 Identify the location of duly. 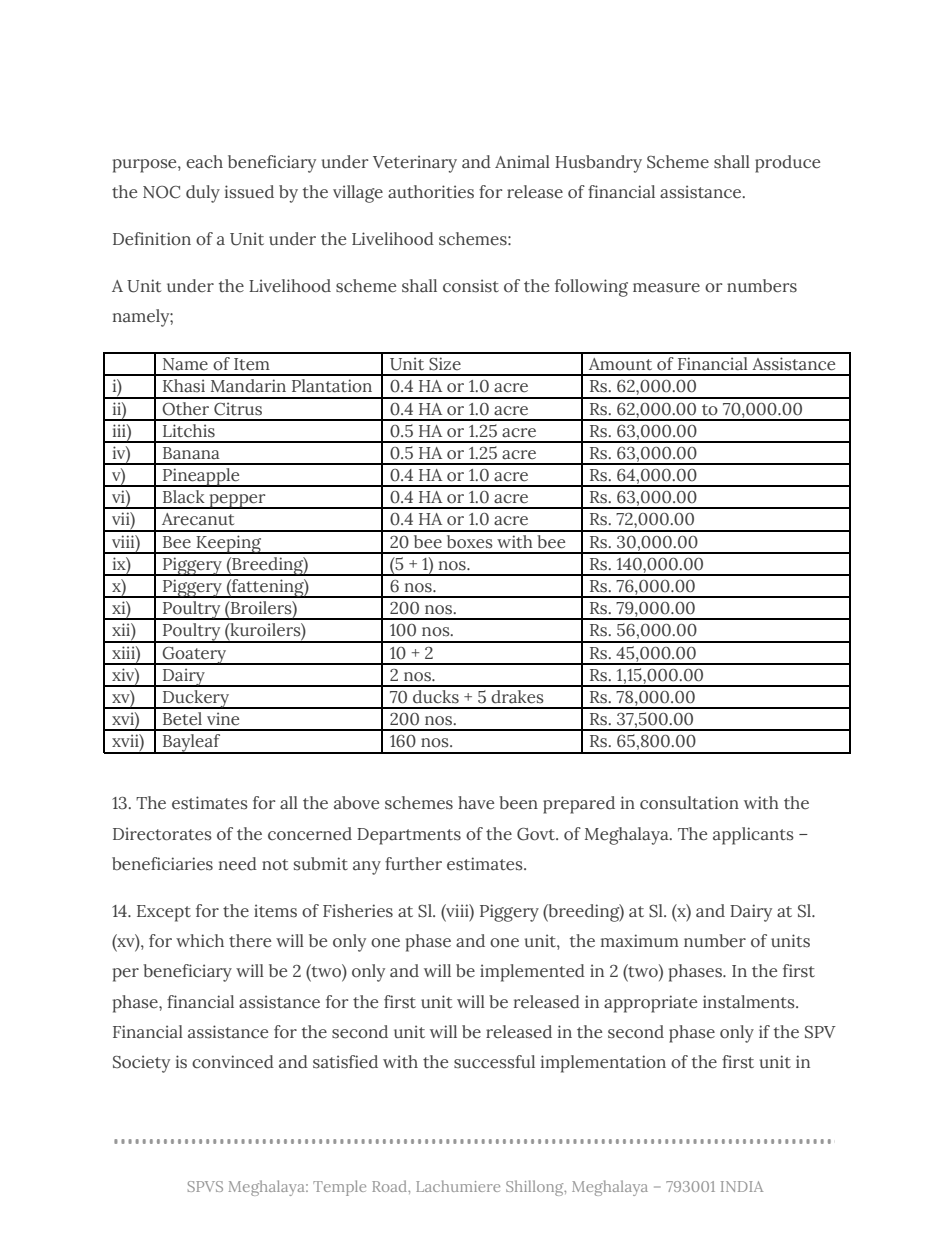
(203, 194).
